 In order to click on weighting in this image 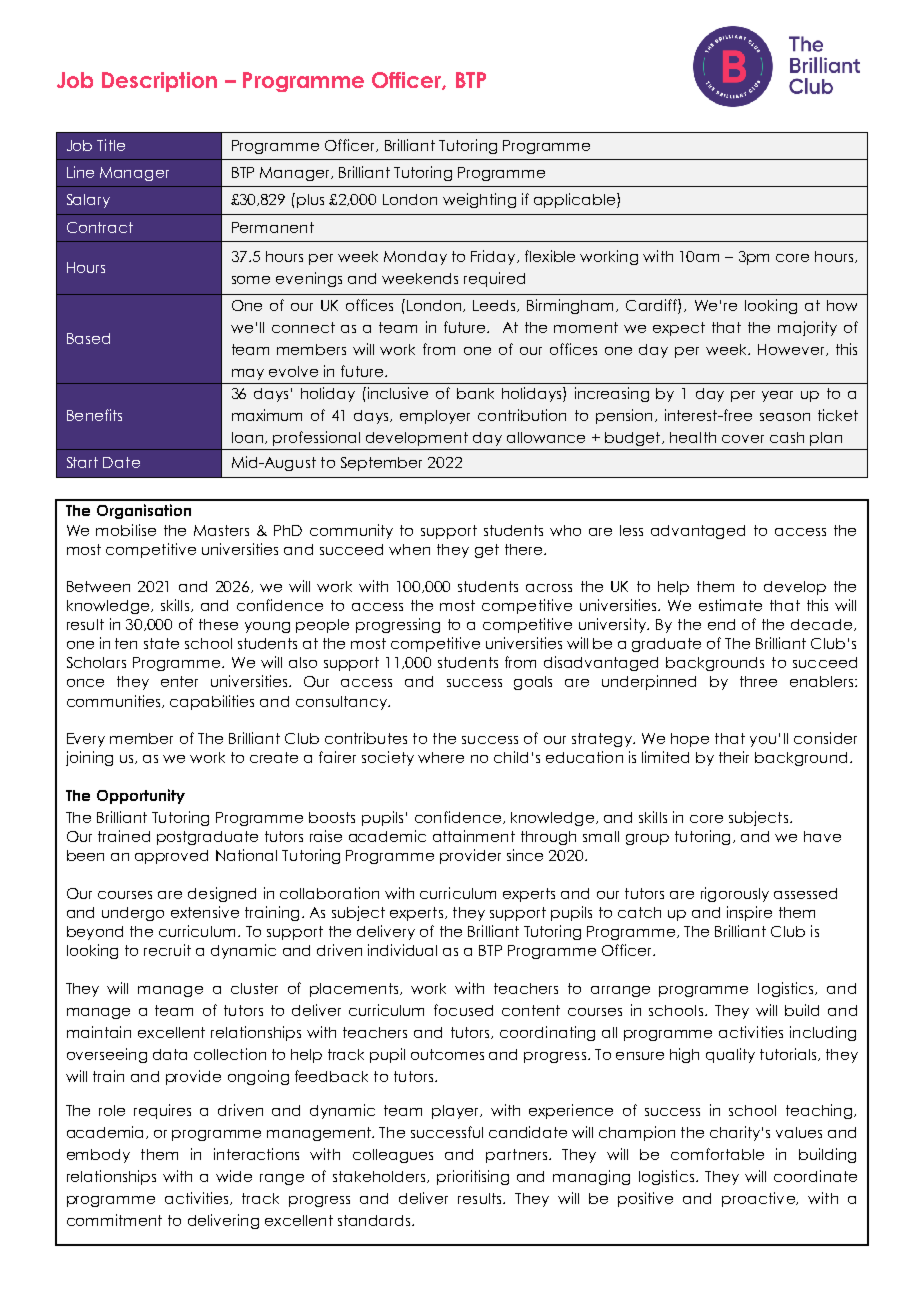, I will do `click(479, 200)`.
